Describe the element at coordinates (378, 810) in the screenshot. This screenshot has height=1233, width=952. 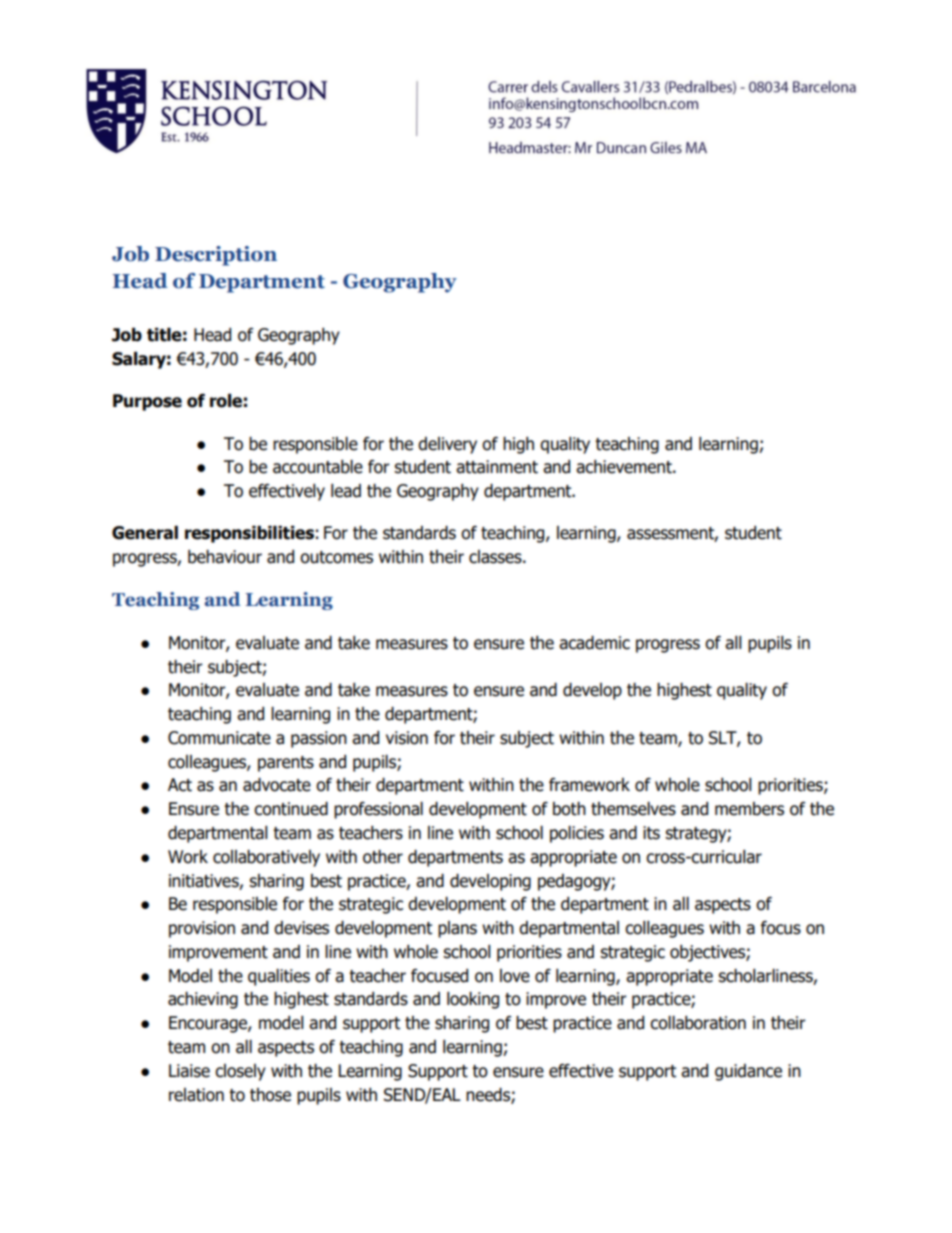
I see `professional` at that location.
